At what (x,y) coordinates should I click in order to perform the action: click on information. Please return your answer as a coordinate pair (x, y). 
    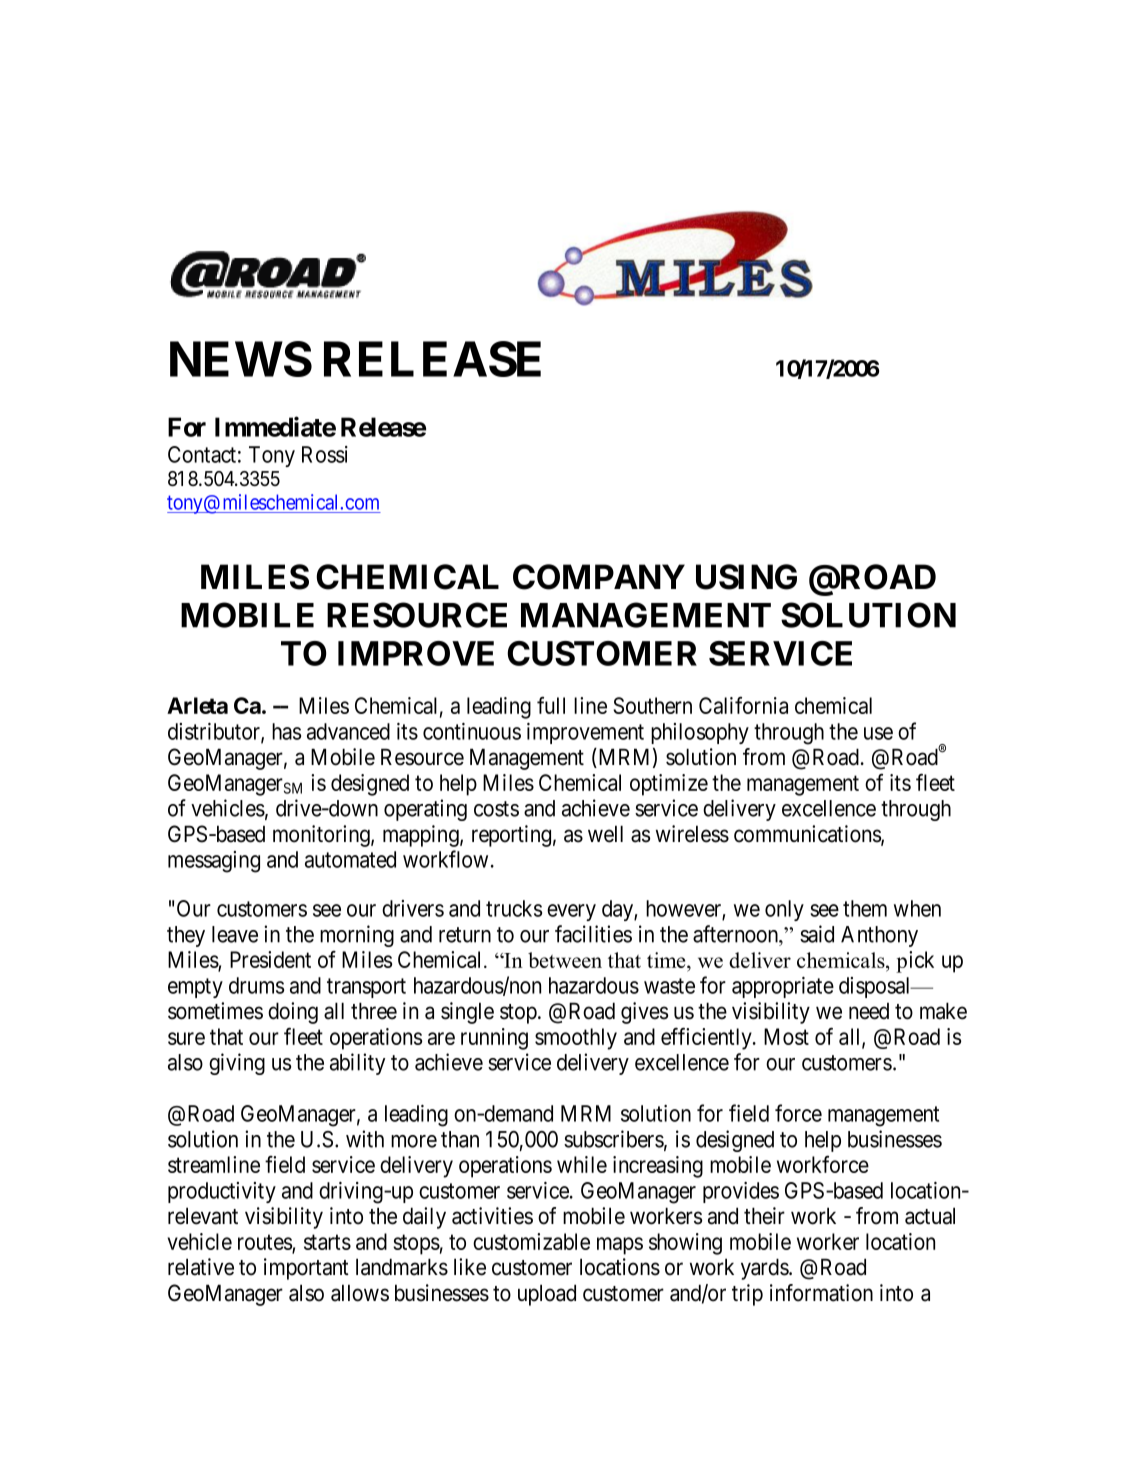
    Looking at the image, I should click on (821, 1293).
